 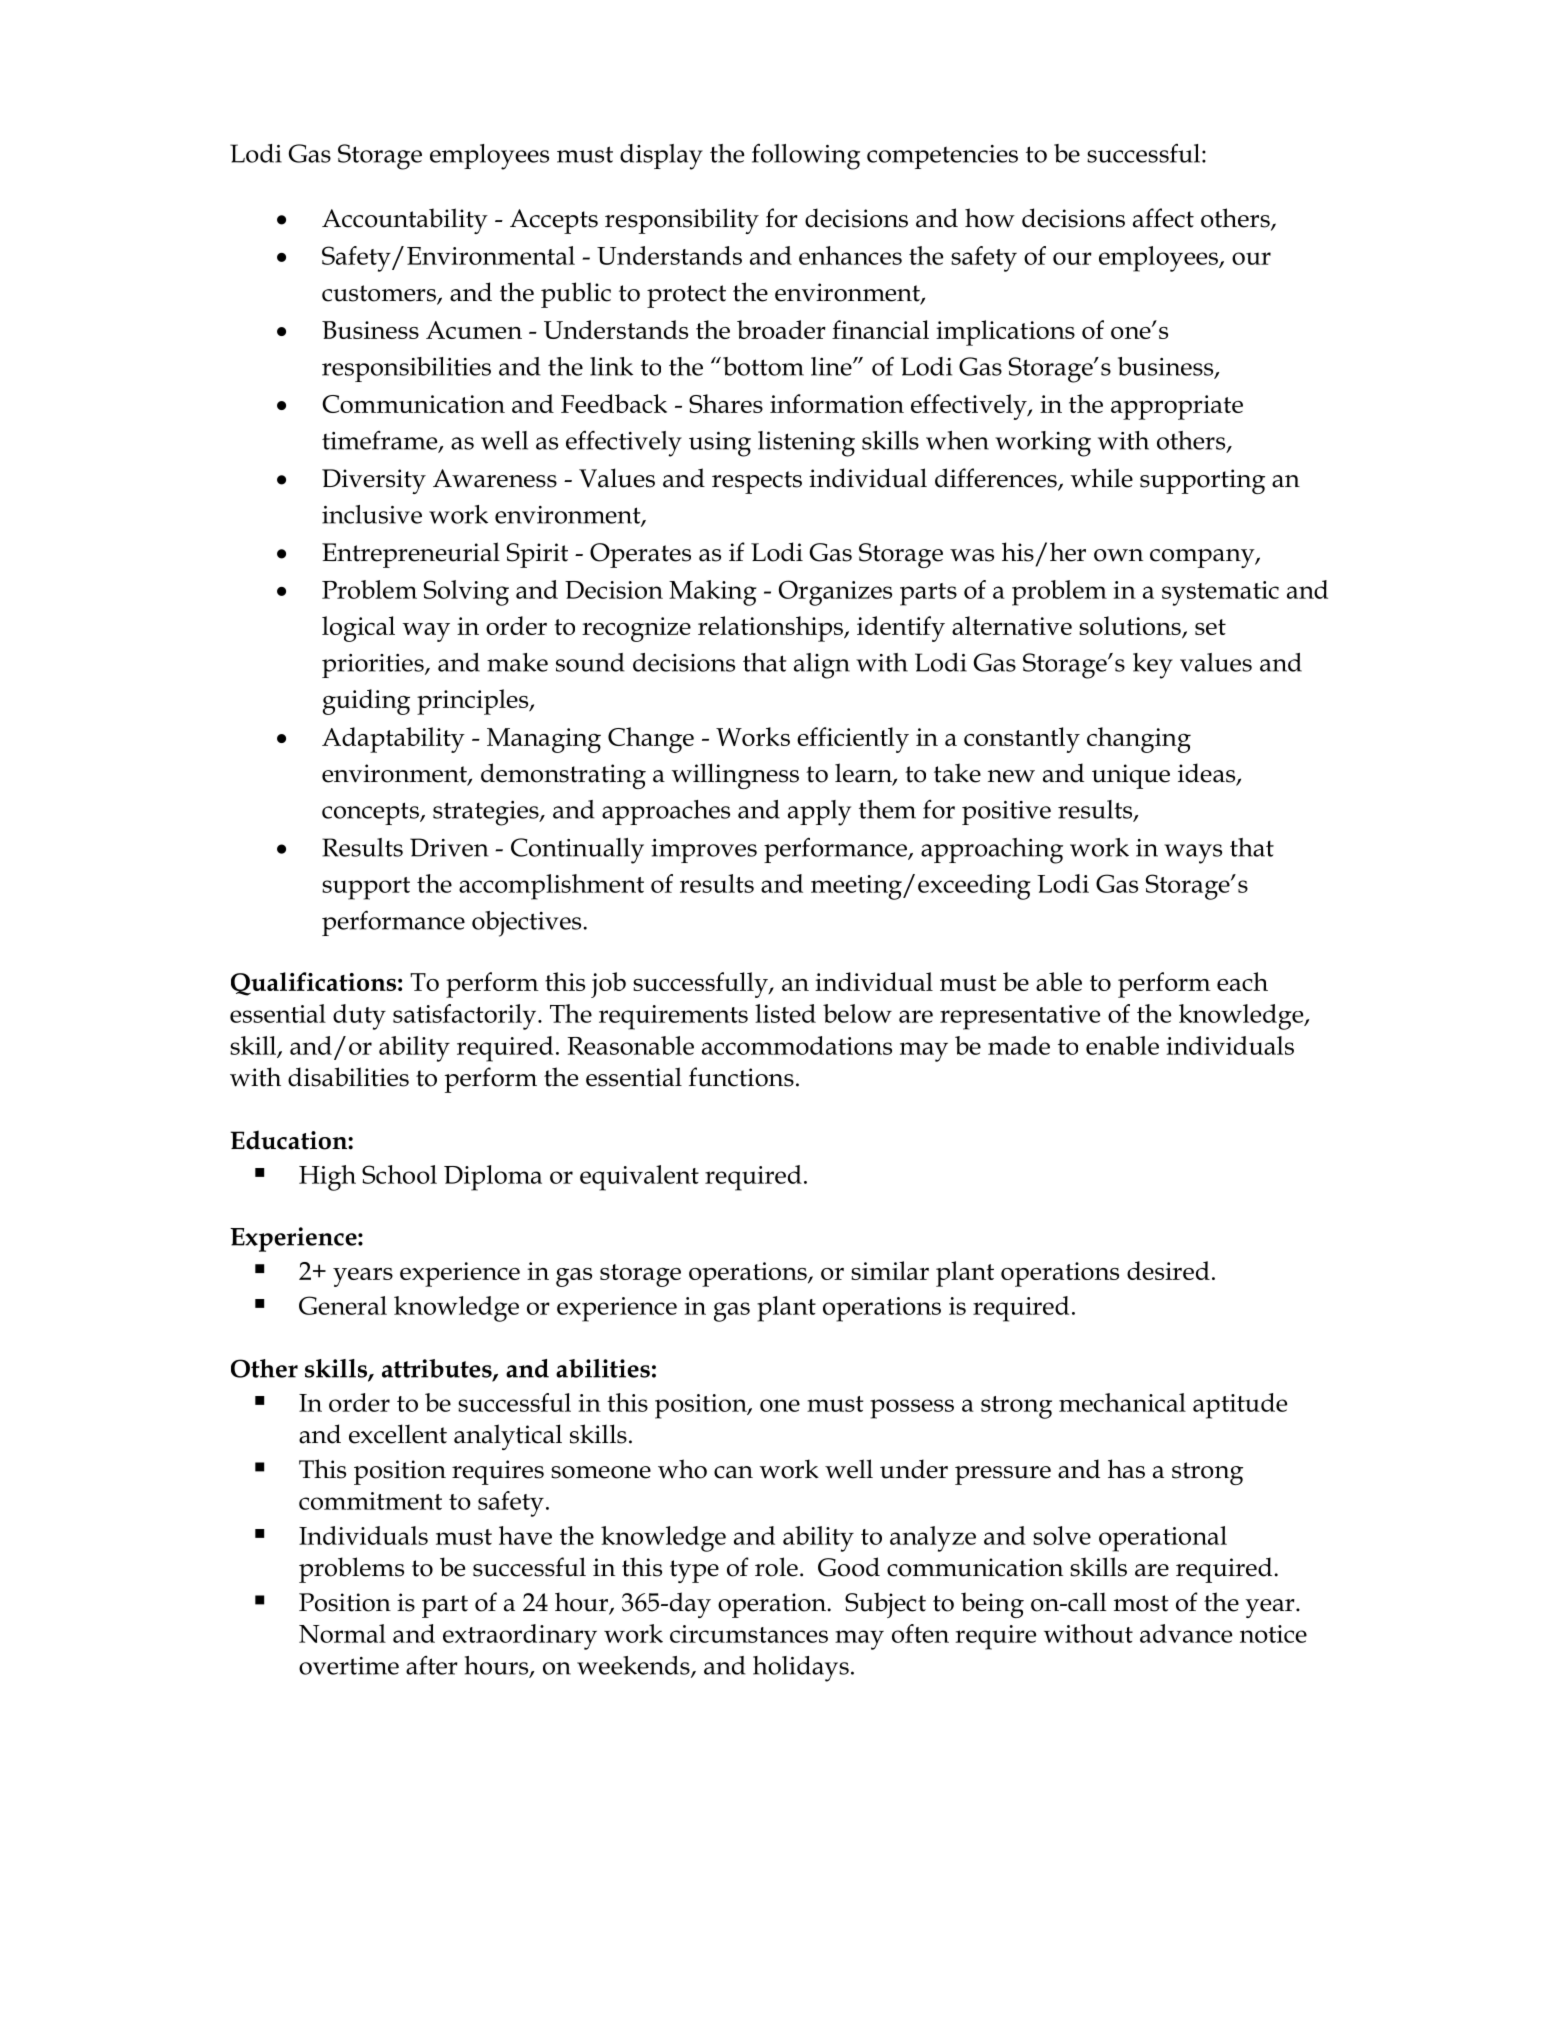 What do you see at coordinates (449, 847) in the screenshot?
I see `Driven` at bounding box center [449, 847].
